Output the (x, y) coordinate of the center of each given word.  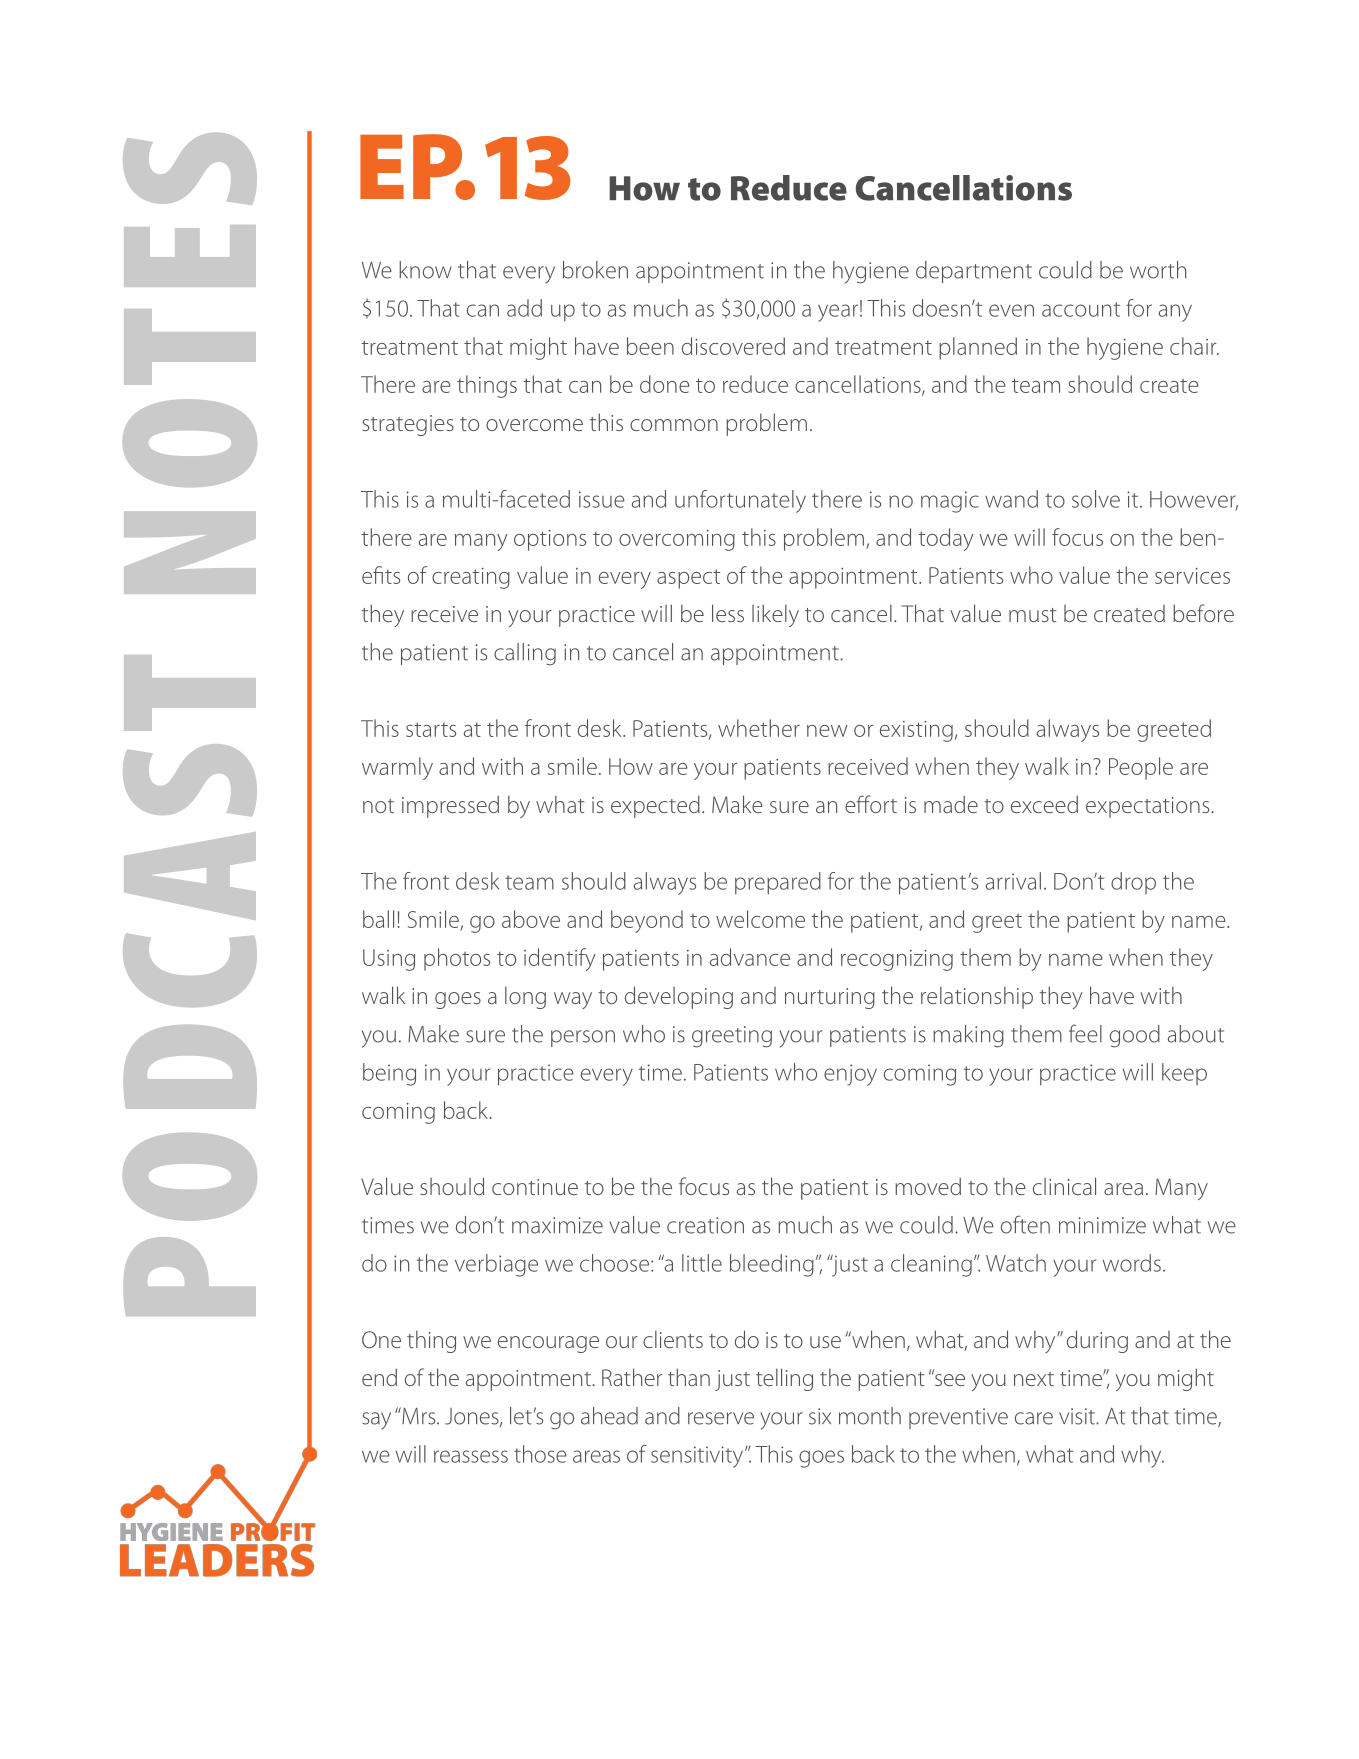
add (524, 308)
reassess (471, 1456)
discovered (733, 346)
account (1081, 309)
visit (1078, 1416)
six (820, 1416)
